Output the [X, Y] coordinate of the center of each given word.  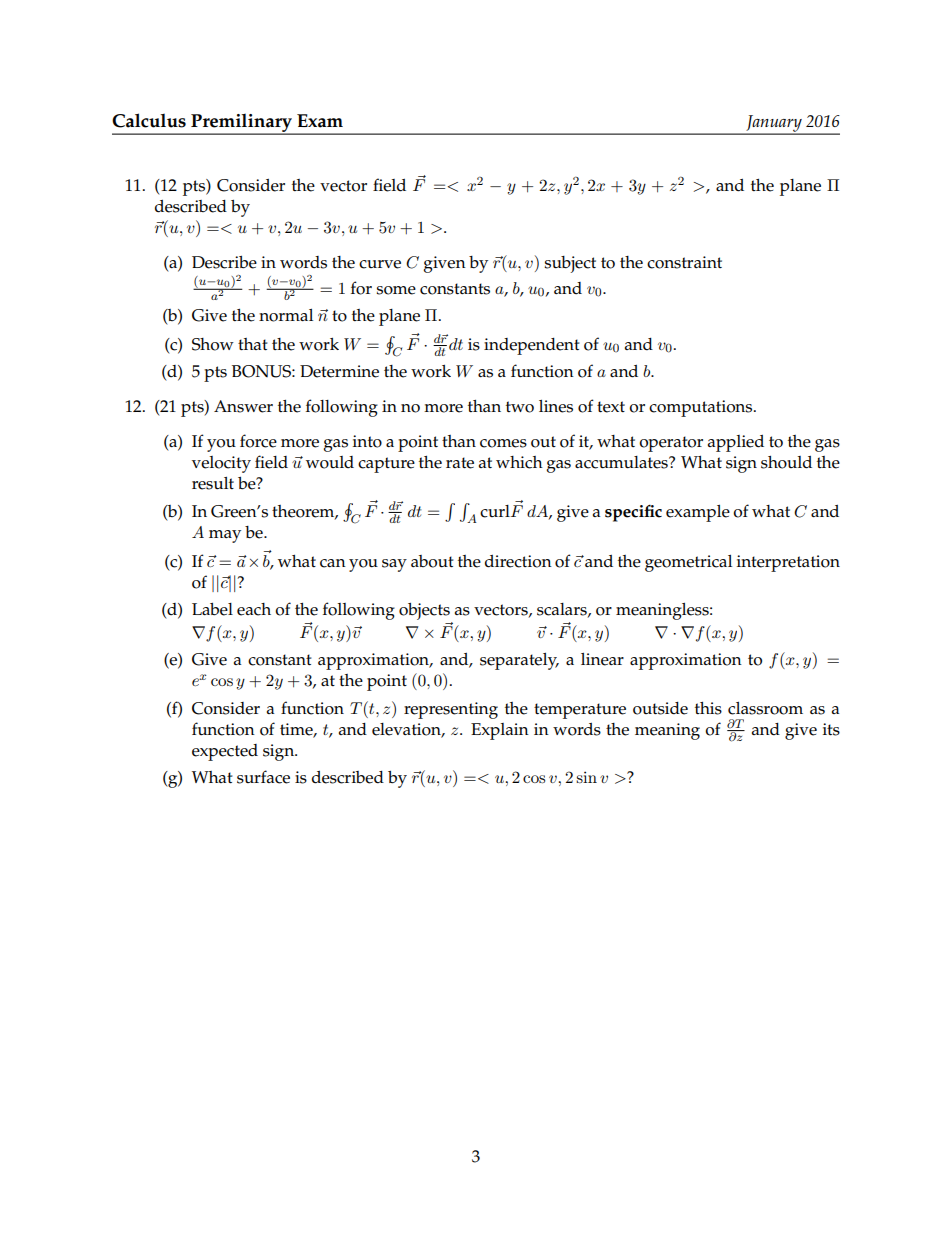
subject [570, 264]
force [258, 441]
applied [736, 443]
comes [503, 443]
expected [225, 752]
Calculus [149, 120]
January [774, 124]
